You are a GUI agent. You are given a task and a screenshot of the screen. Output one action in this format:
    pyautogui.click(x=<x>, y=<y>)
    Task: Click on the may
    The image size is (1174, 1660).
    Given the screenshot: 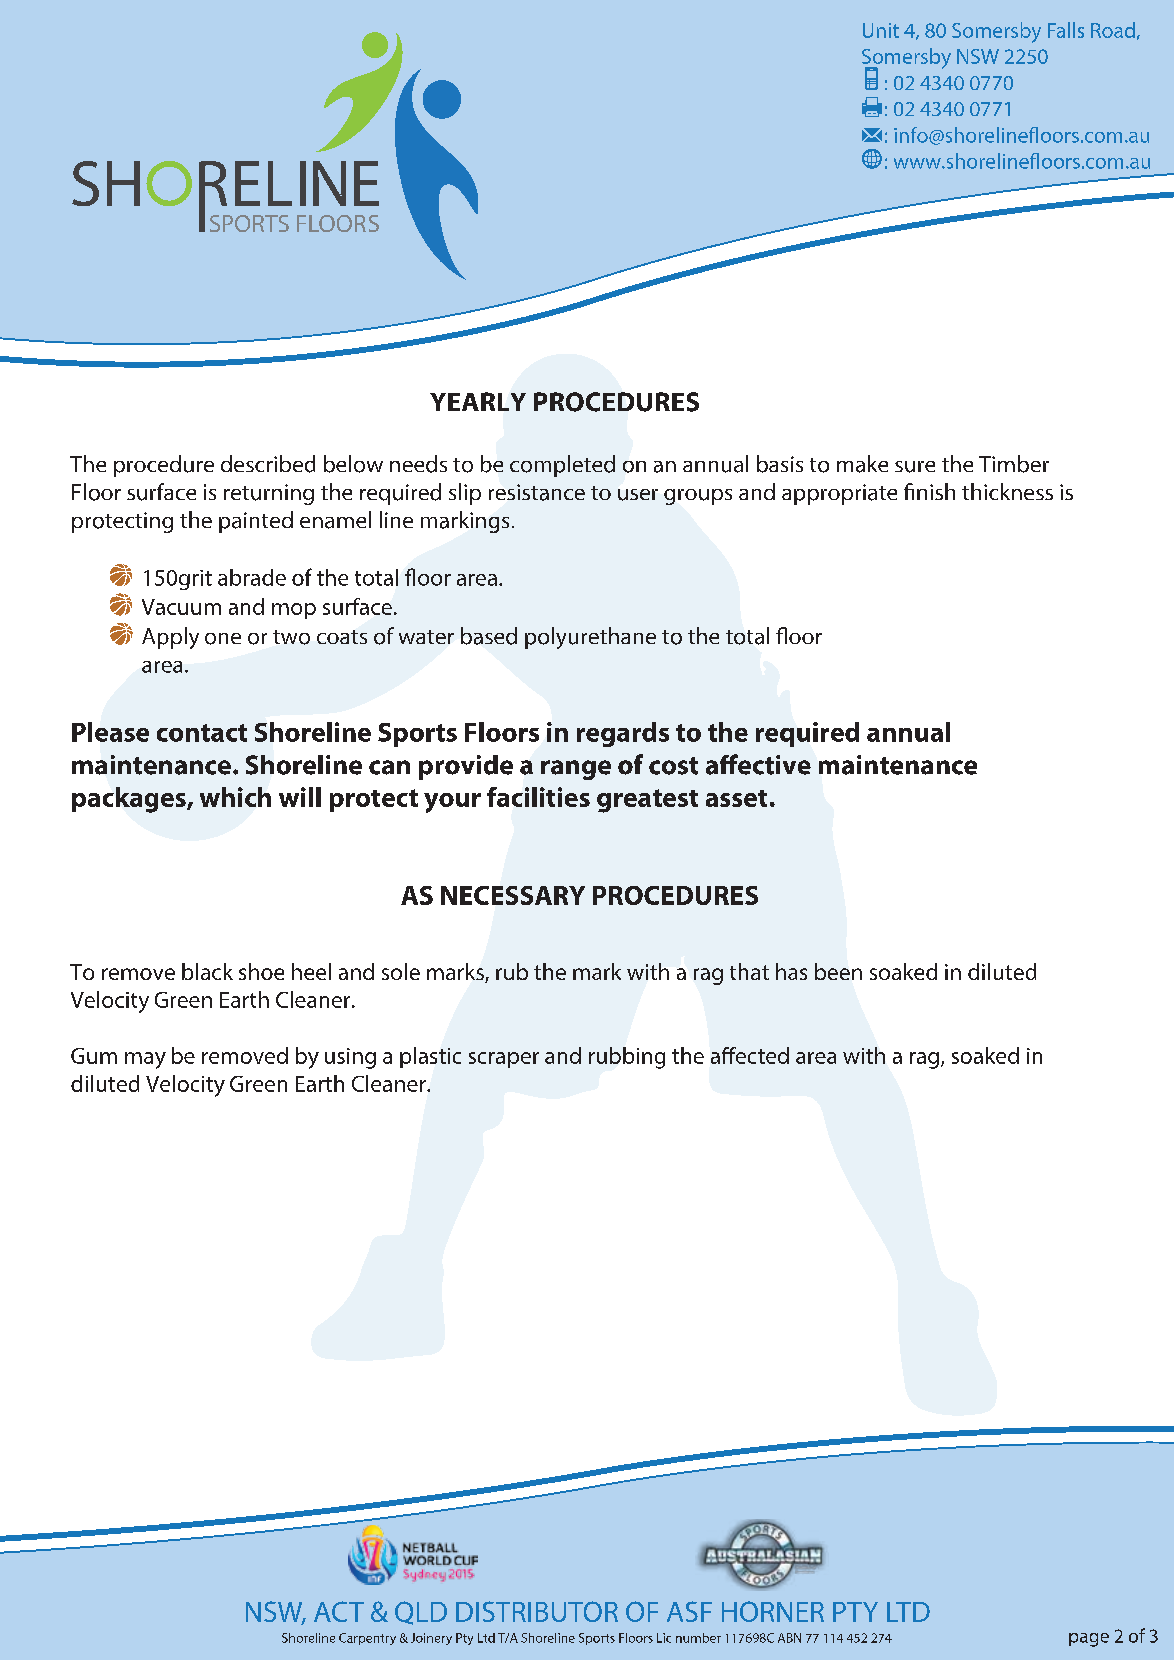 What is the action you would take?
    pyautogui.click(x=145, y=1060)
